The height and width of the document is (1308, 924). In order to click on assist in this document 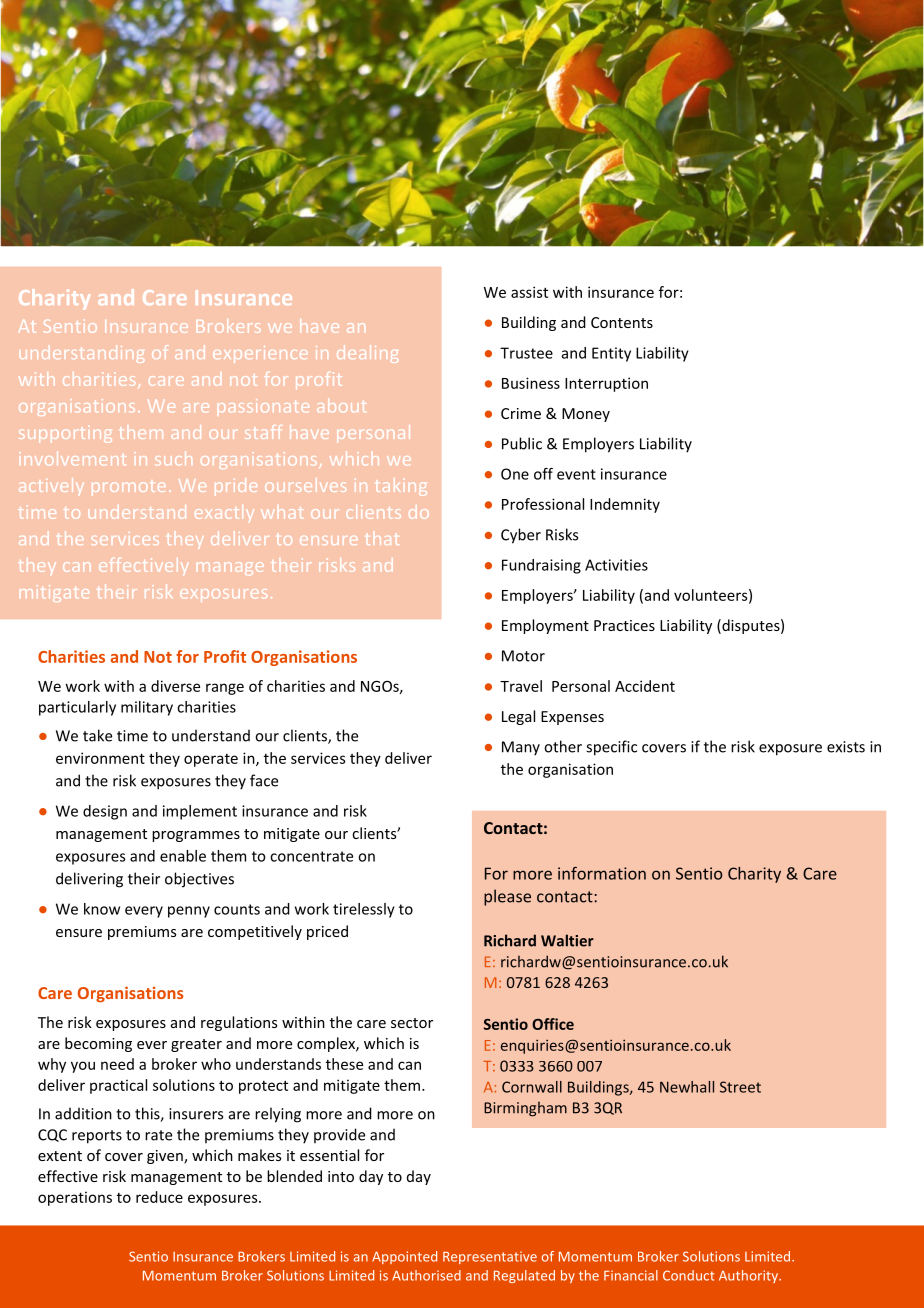, I will do `click(529, 292)`.
